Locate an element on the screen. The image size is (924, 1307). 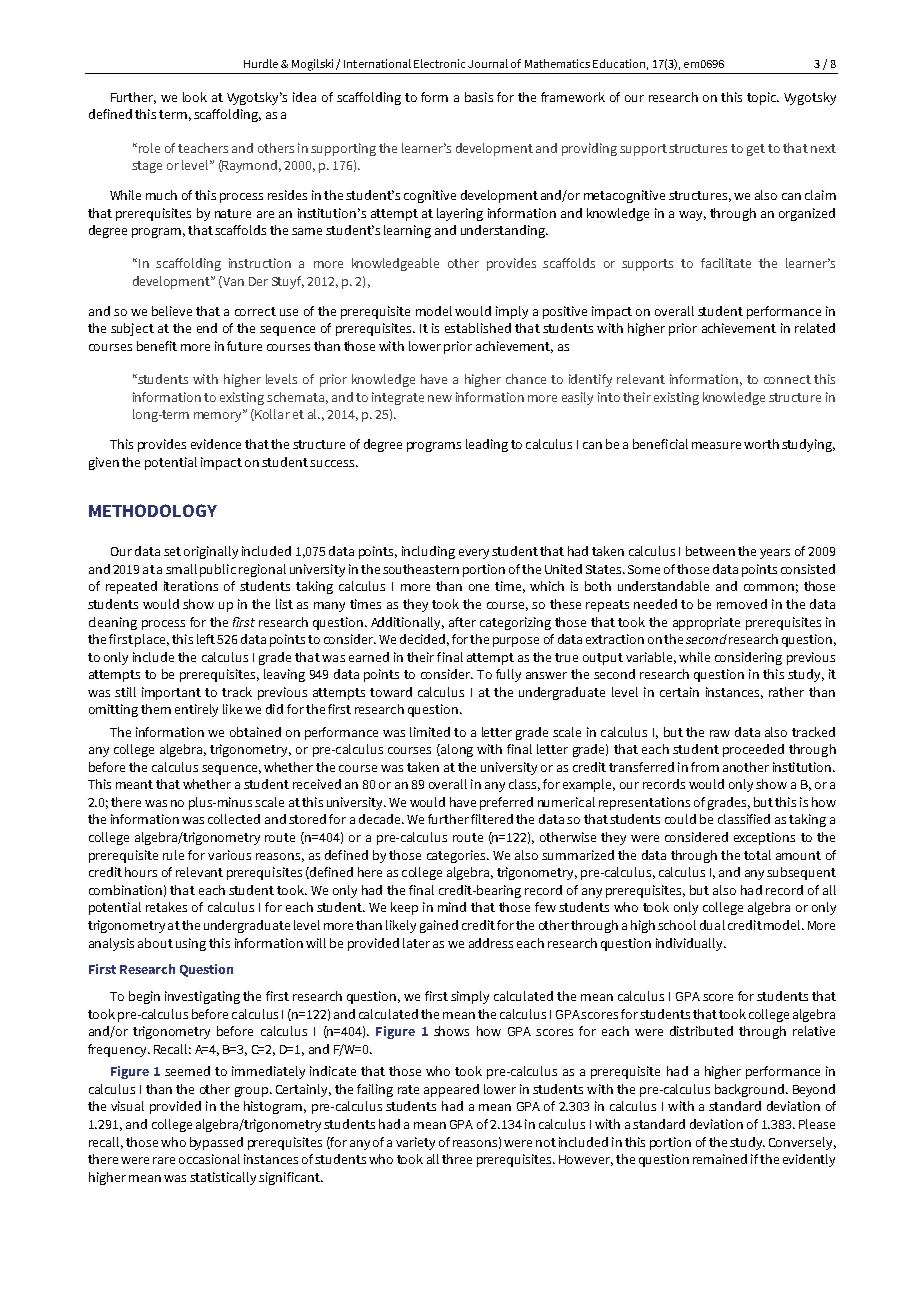
bypassed is located at coordinates (216, 1143).
